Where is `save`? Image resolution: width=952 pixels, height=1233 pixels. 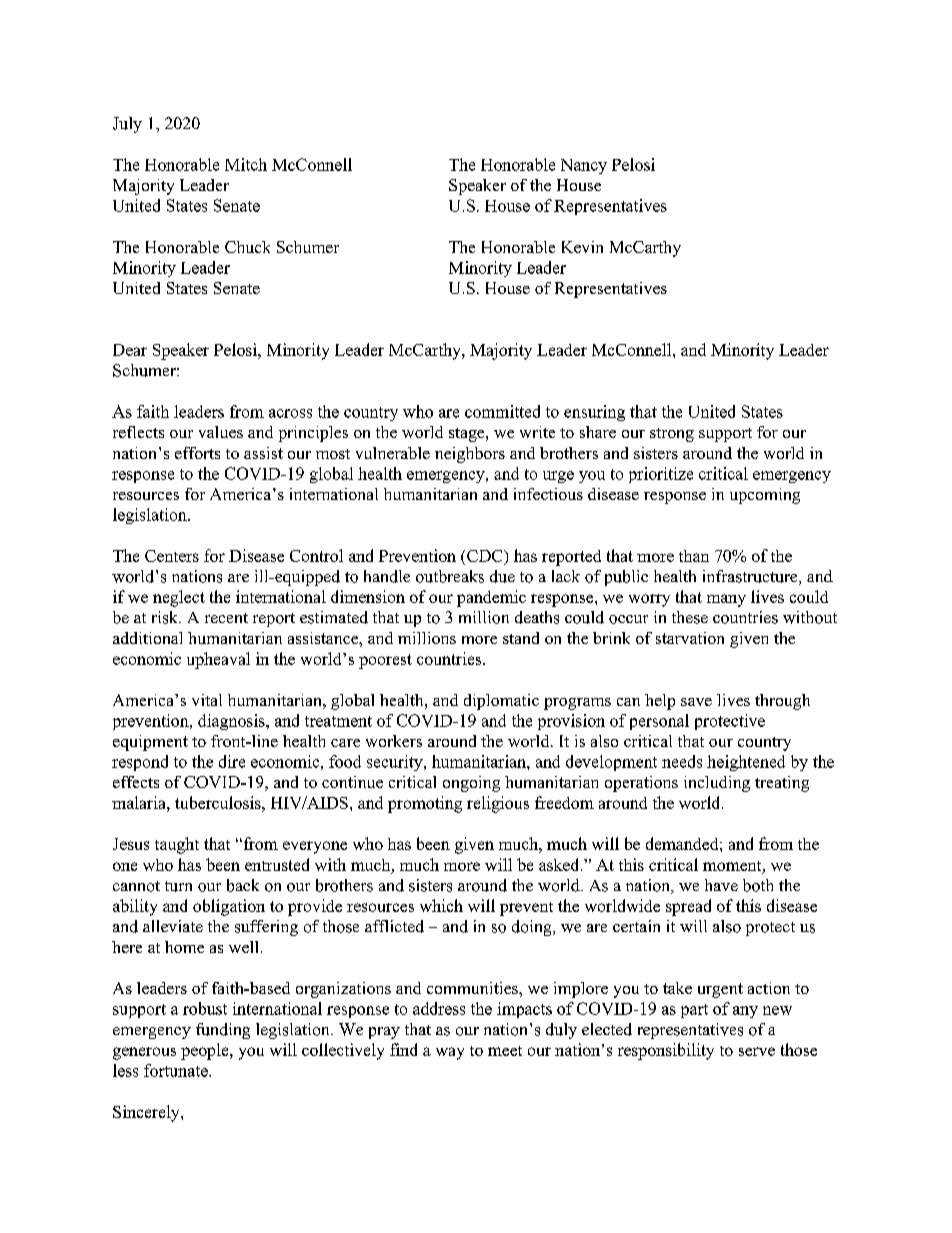
save is located at coordinates (696, 702).
